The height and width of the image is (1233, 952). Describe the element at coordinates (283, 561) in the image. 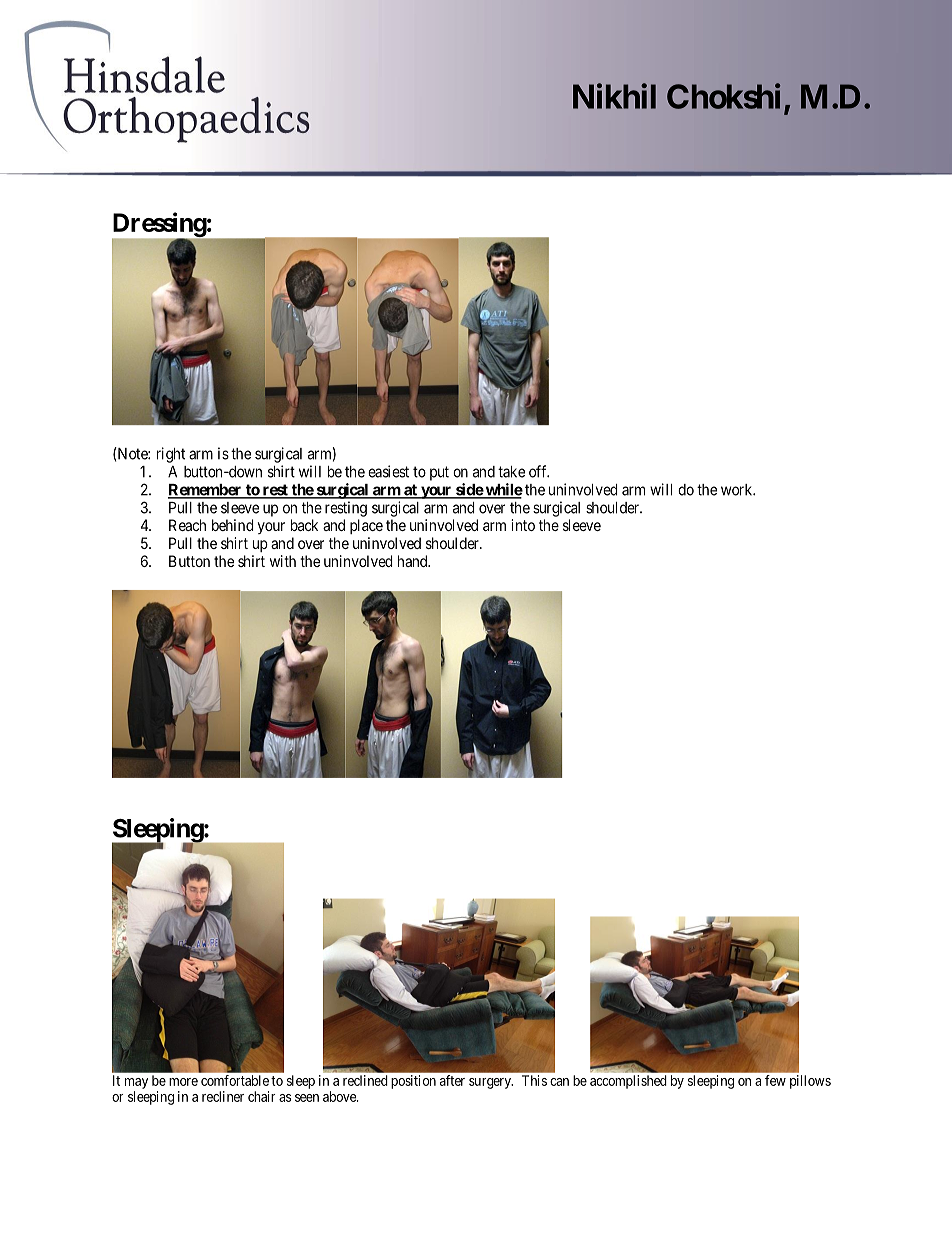

I see `with` at that location.
